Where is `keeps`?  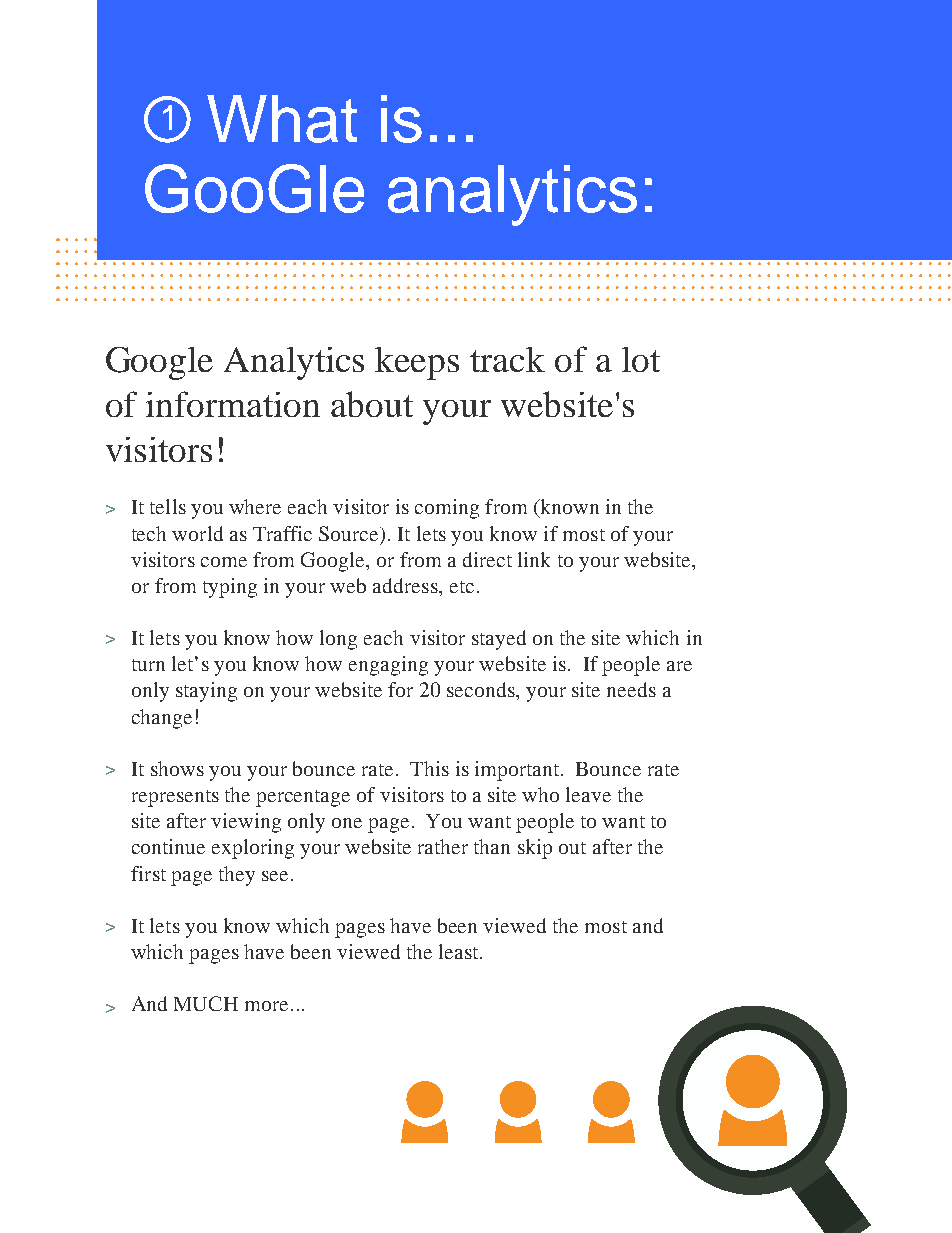 keeps is located at coordinates (417, 363).
